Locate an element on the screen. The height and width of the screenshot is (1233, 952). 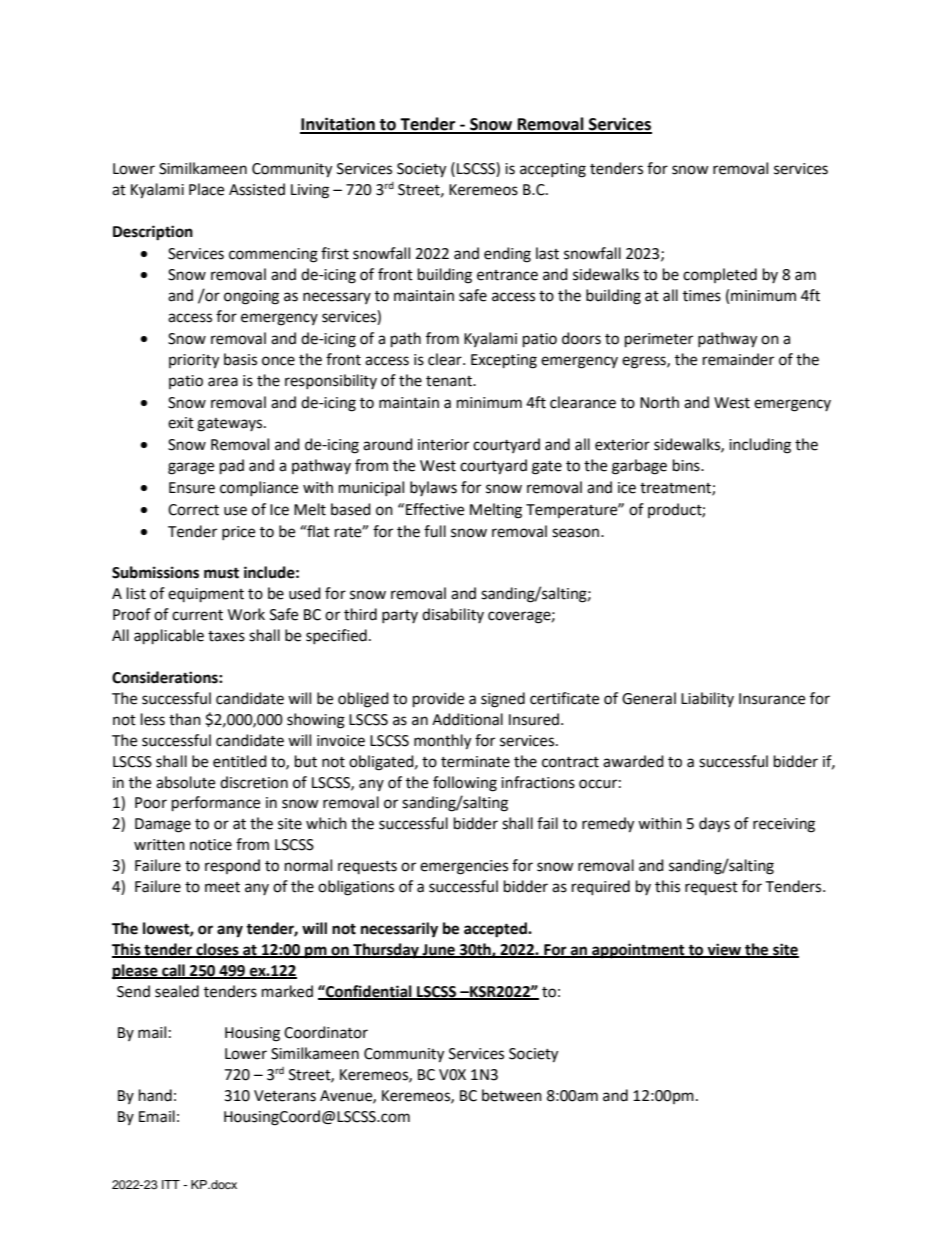
awarded is located at coordinates (633, 761).
